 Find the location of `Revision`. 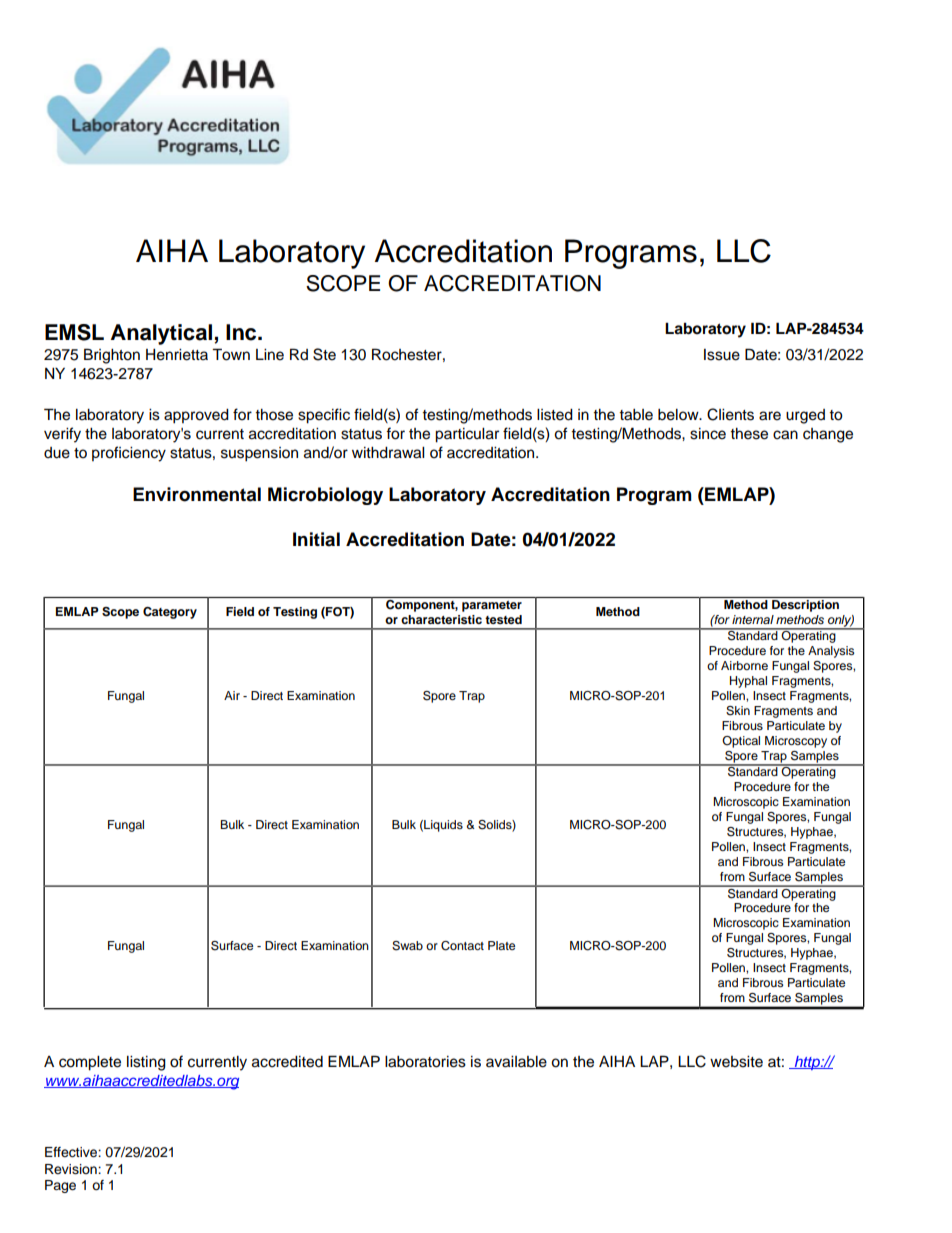

Revision is located at coordinates (72, 1169).
